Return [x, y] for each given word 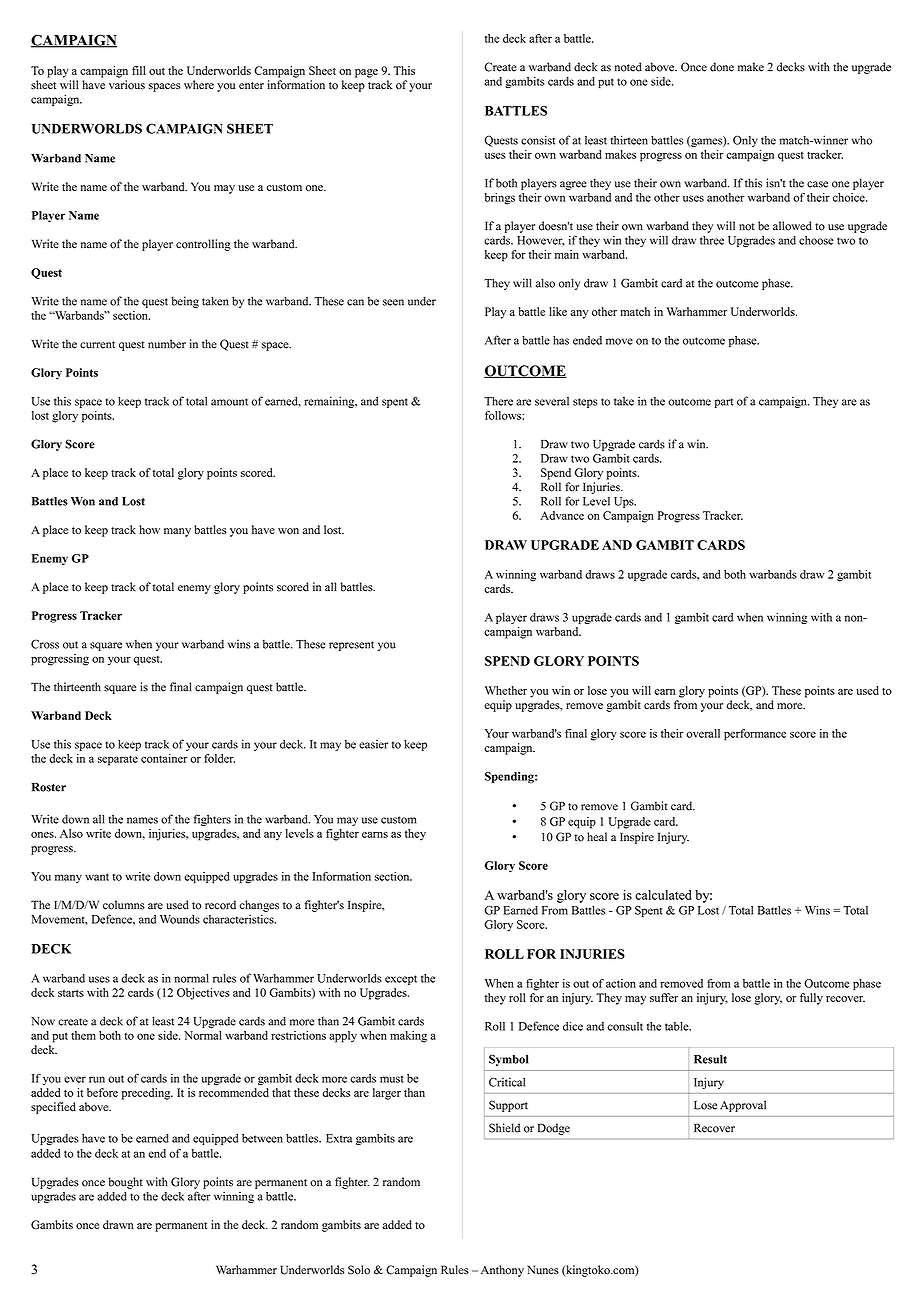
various [127, 85]
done [722, 67]
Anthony [502, 1271]
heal [597, 837]
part [724, 403]
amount [229, 402]
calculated [663, 895]
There [498, 401]
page [366, 73]
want [97, 877]
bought [126, 1183]
